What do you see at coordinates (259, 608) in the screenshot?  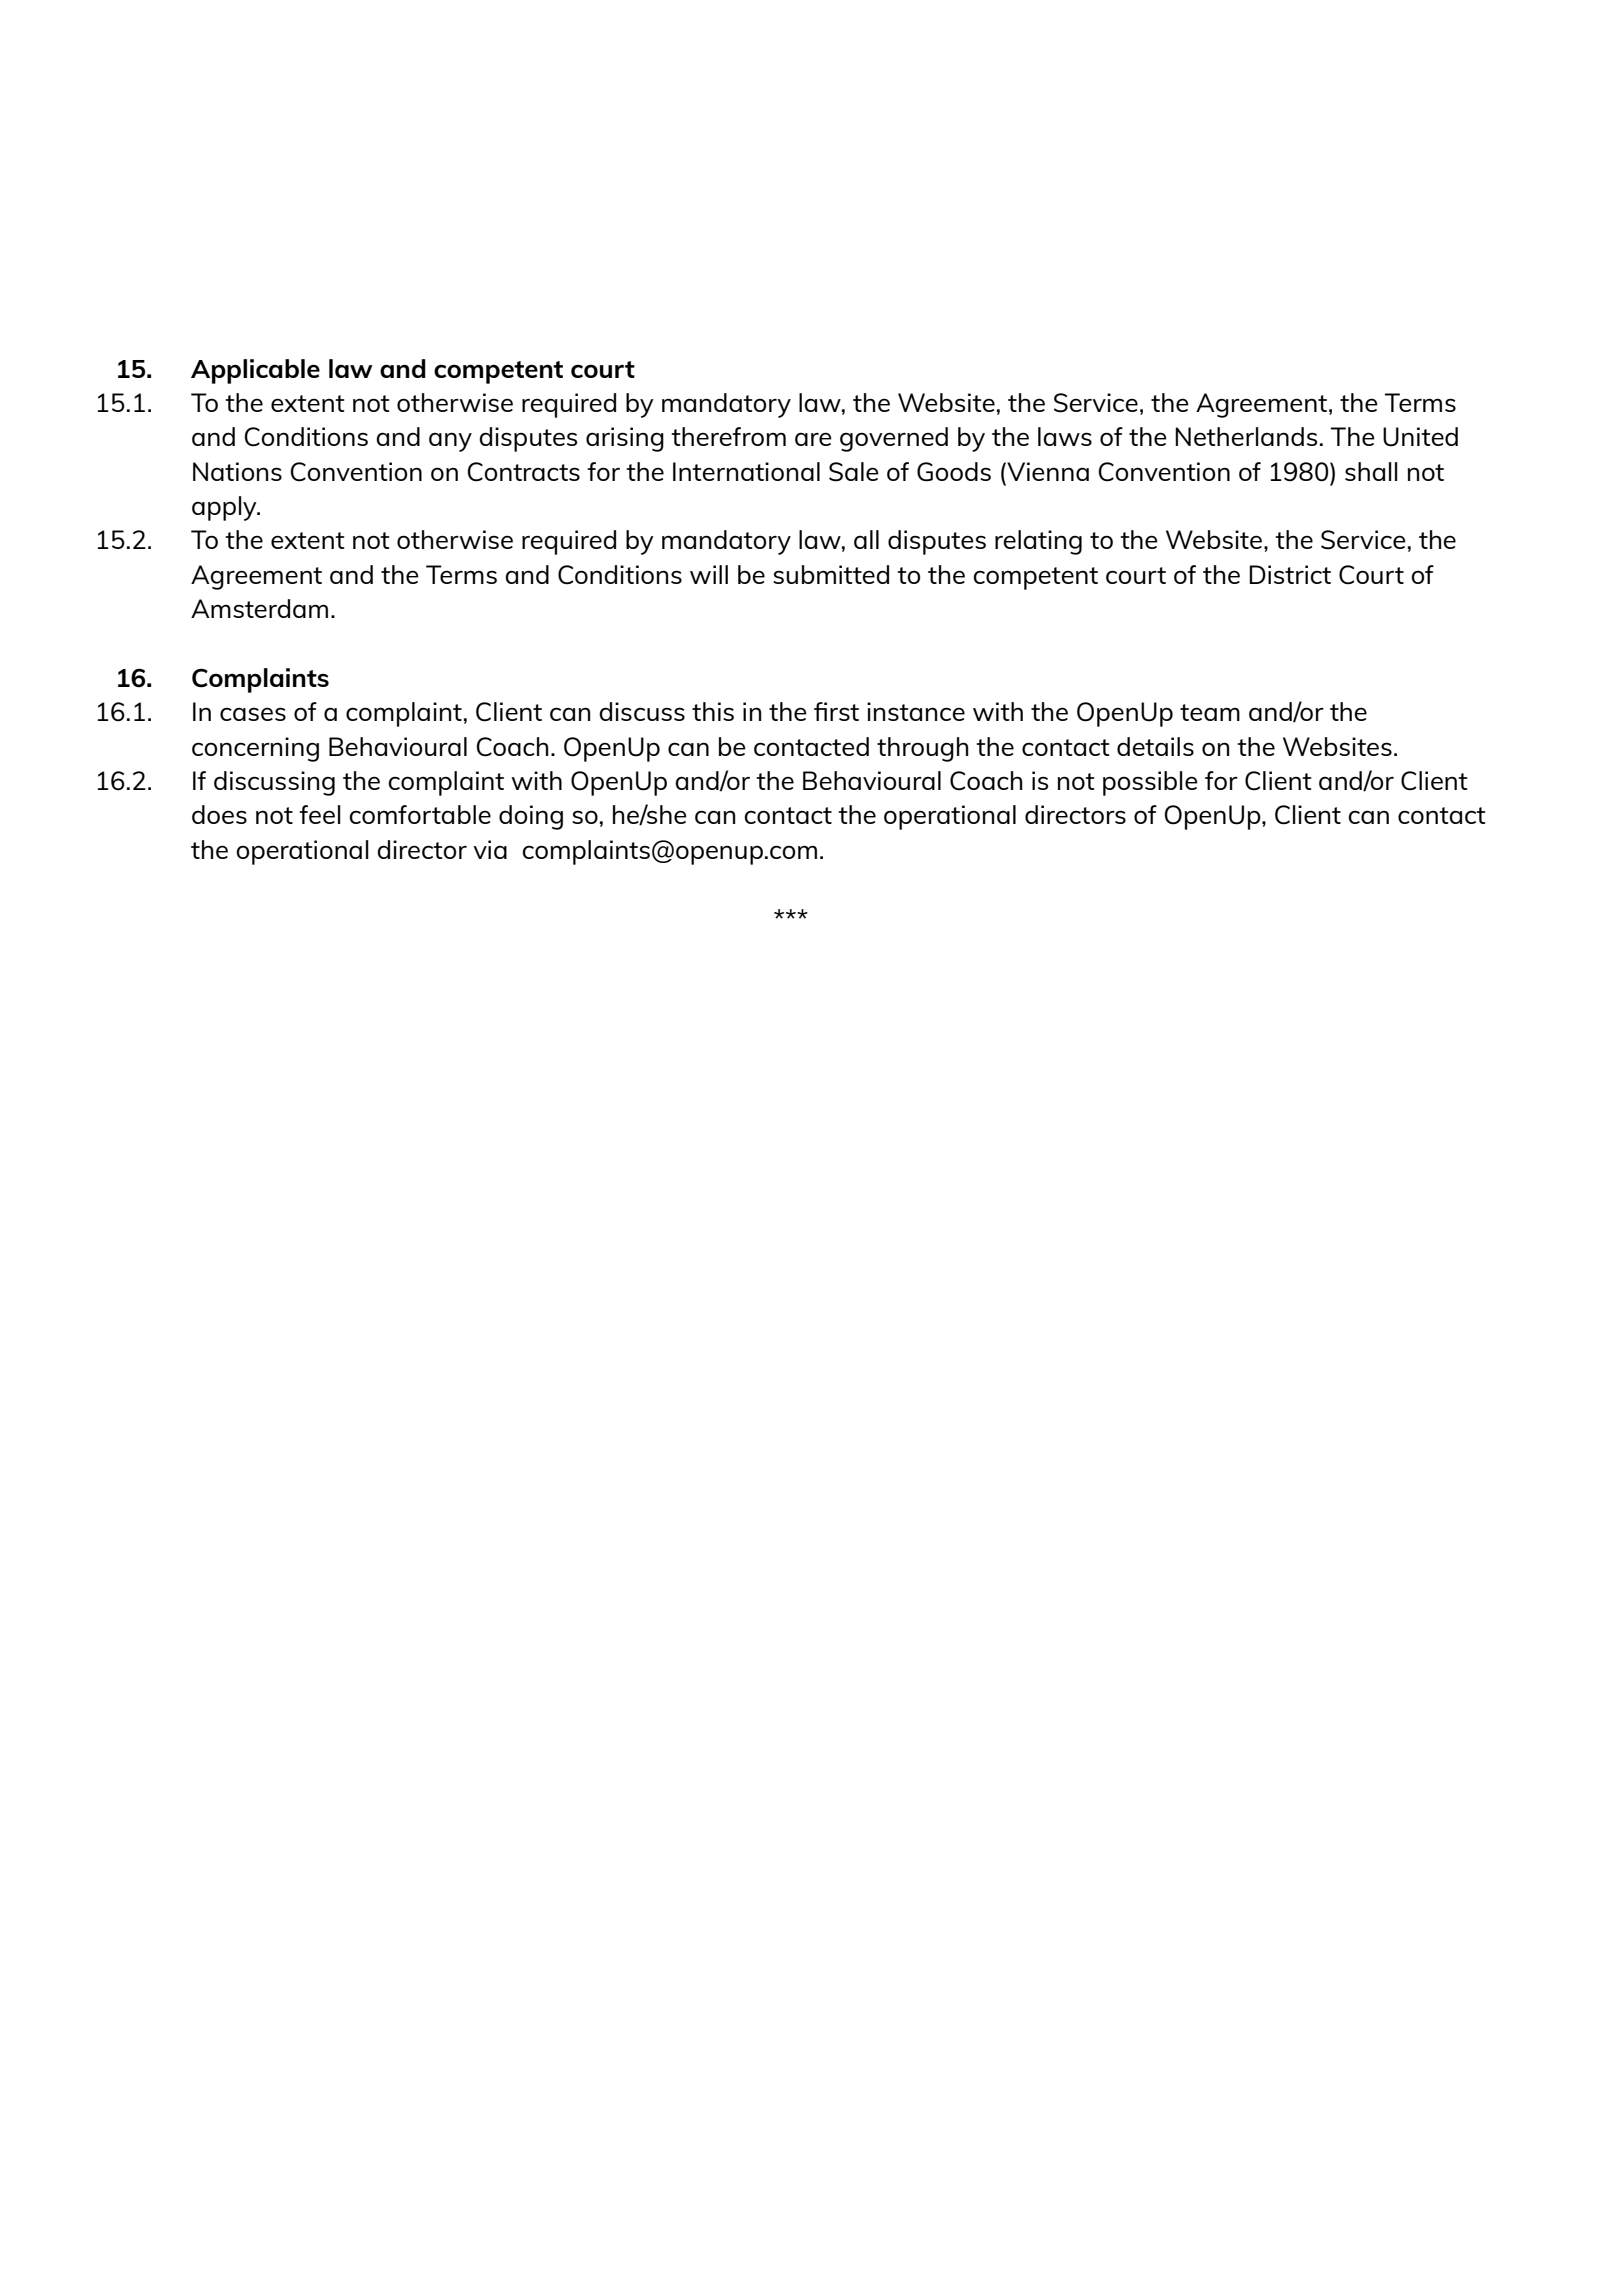 I see `Amsterdam` at bounding box center [259, 608].
